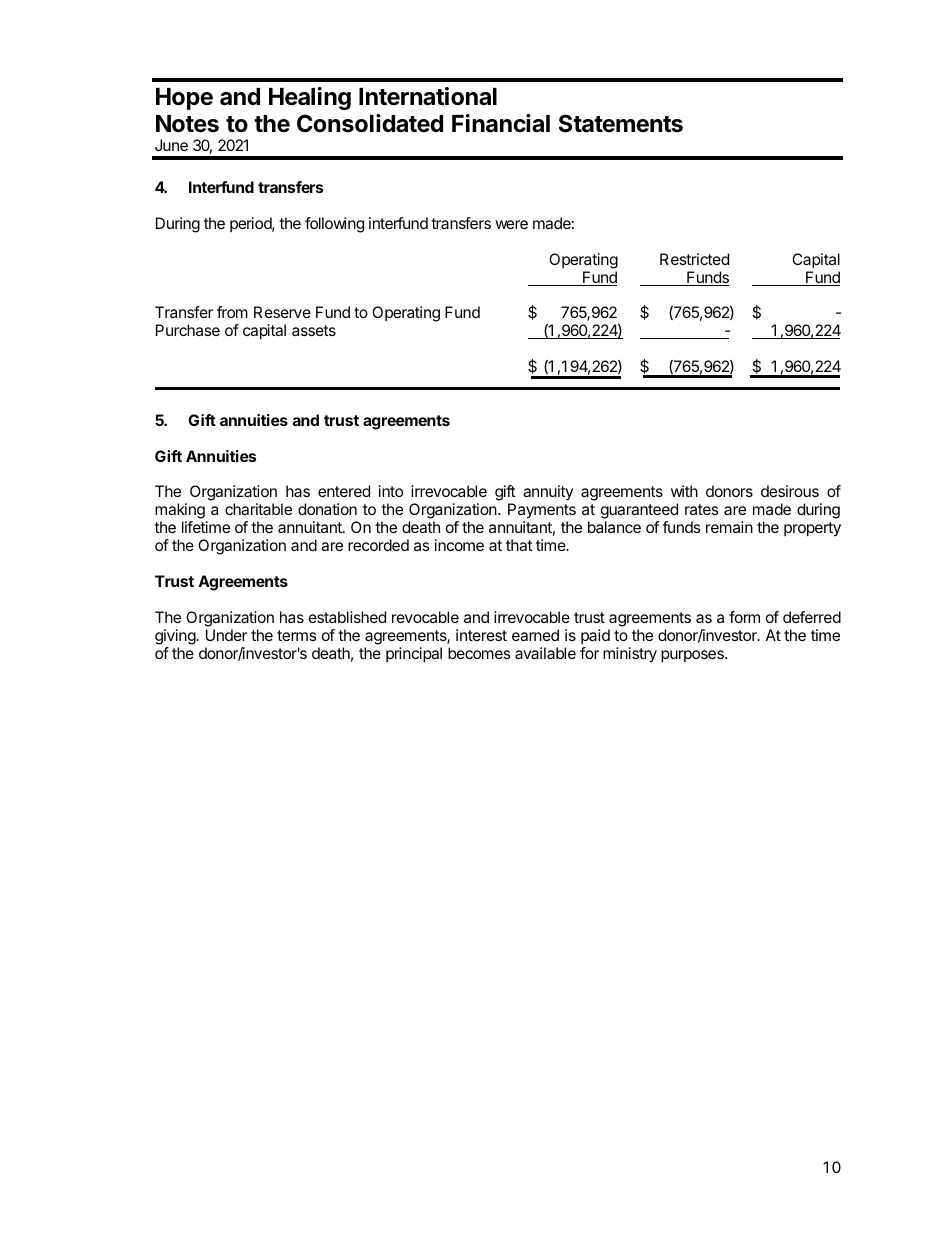 The height and width of the page is (1233, 952). Describe the element at coordinates (729, 527) in the page. I see `remain` at that location.
